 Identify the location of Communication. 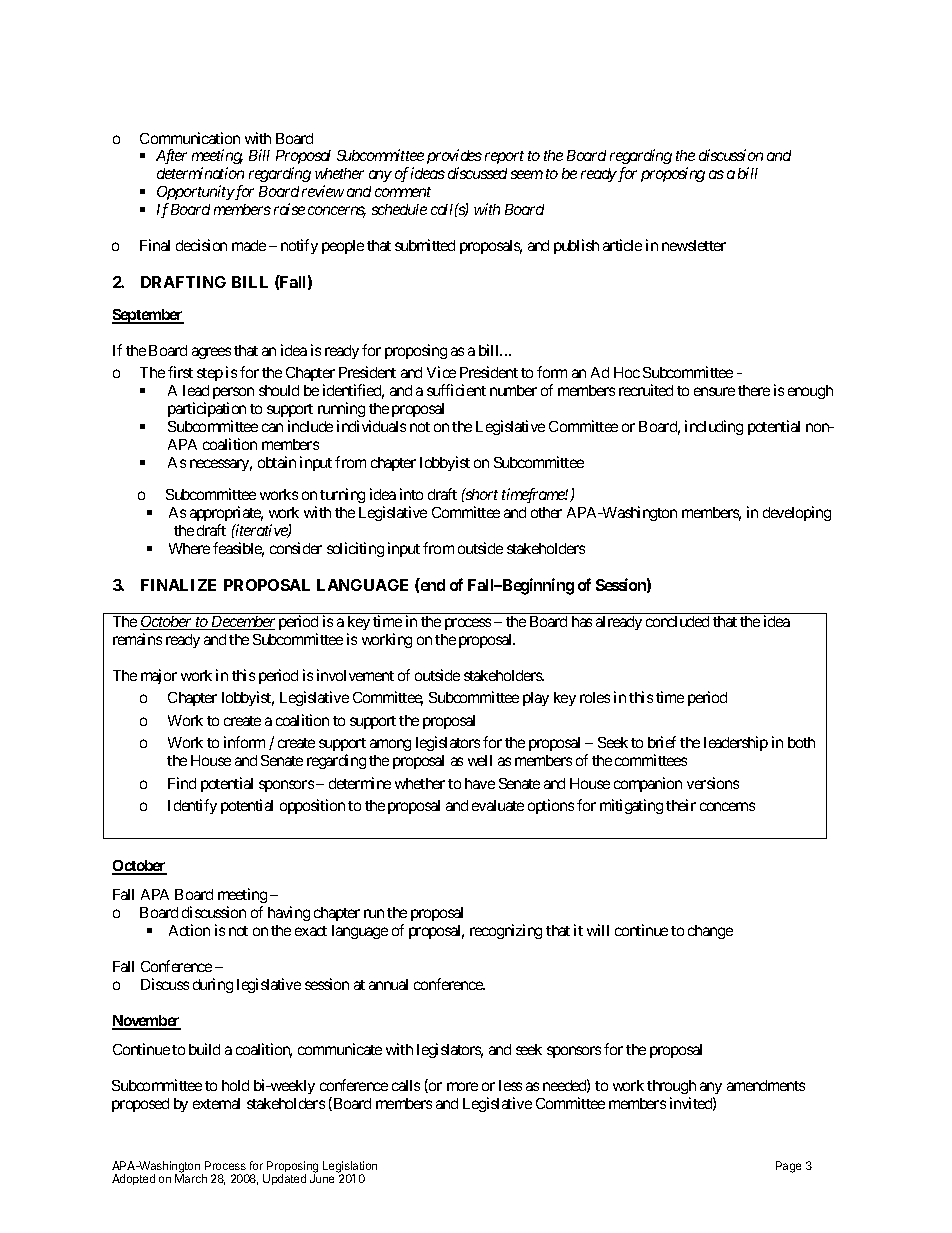
(190, 138).
